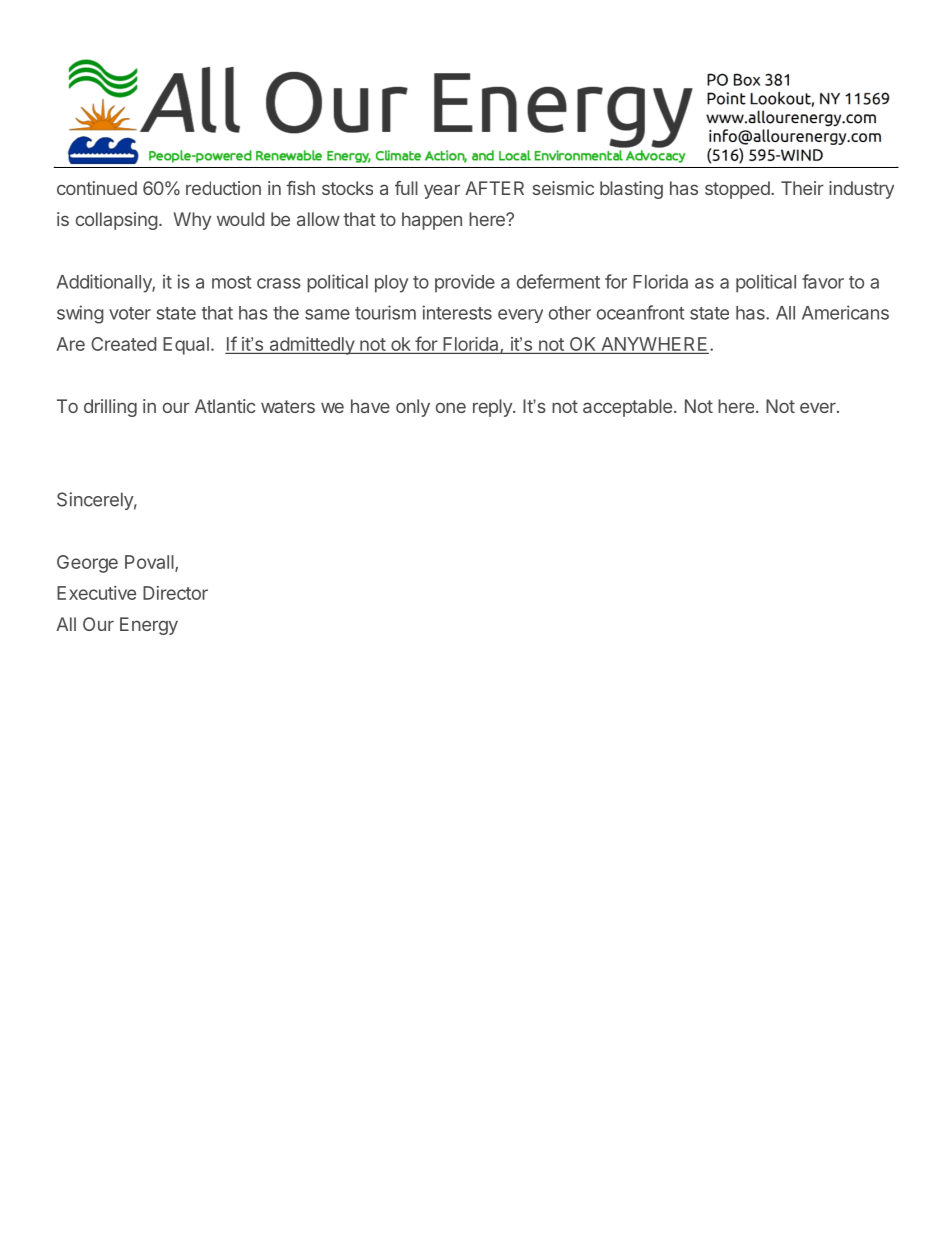 The height and width of the document is (1233, 952). Describe the element at coordinates (442, 191) in the document. I see `year` at that location.
